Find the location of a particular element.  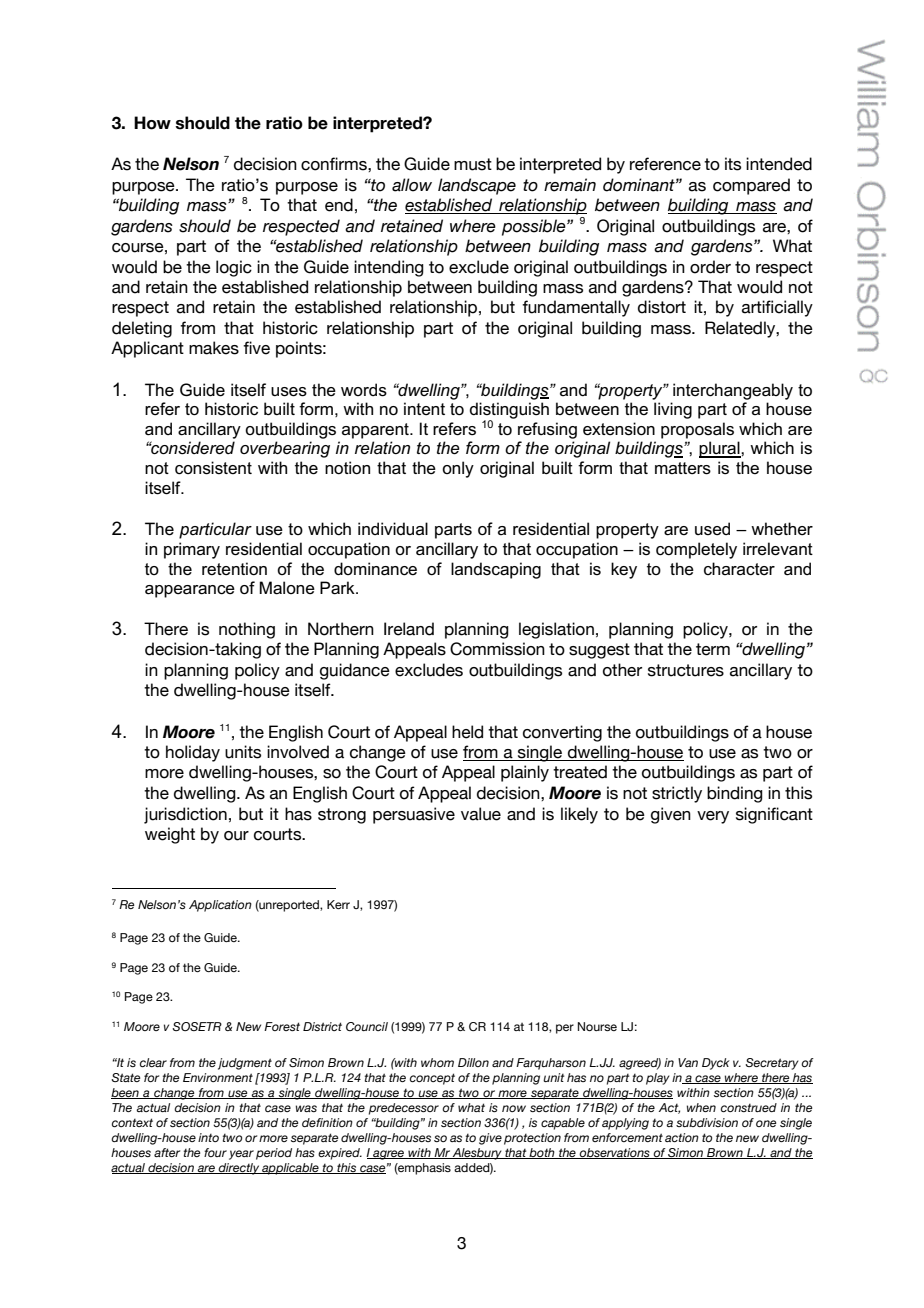

Commission is located at coordinates (497, 649).
